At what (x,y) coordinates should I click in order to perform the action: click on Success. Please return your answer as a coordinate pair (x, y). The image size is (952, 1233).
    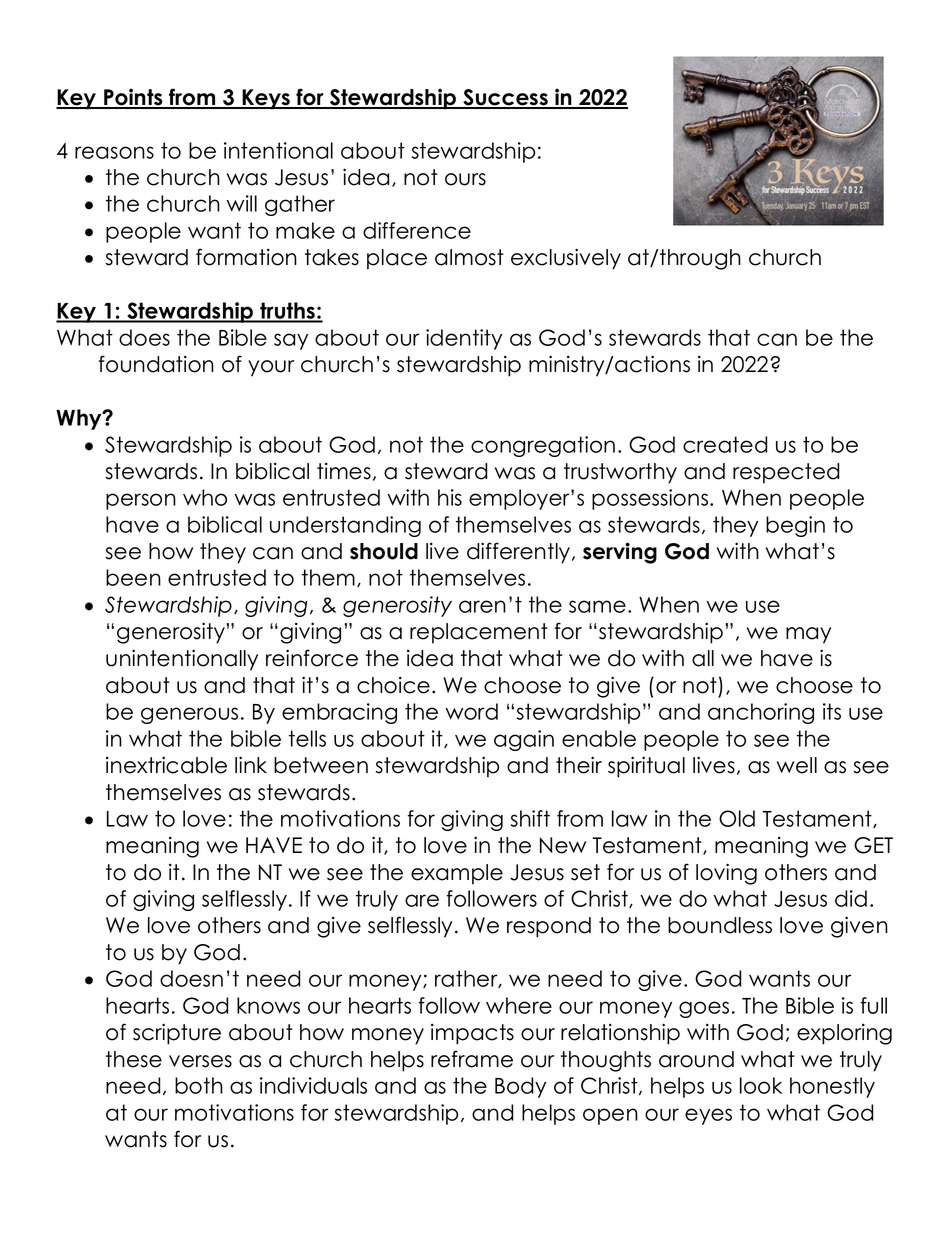
    Looking at the image, I should click on (505, 98).
